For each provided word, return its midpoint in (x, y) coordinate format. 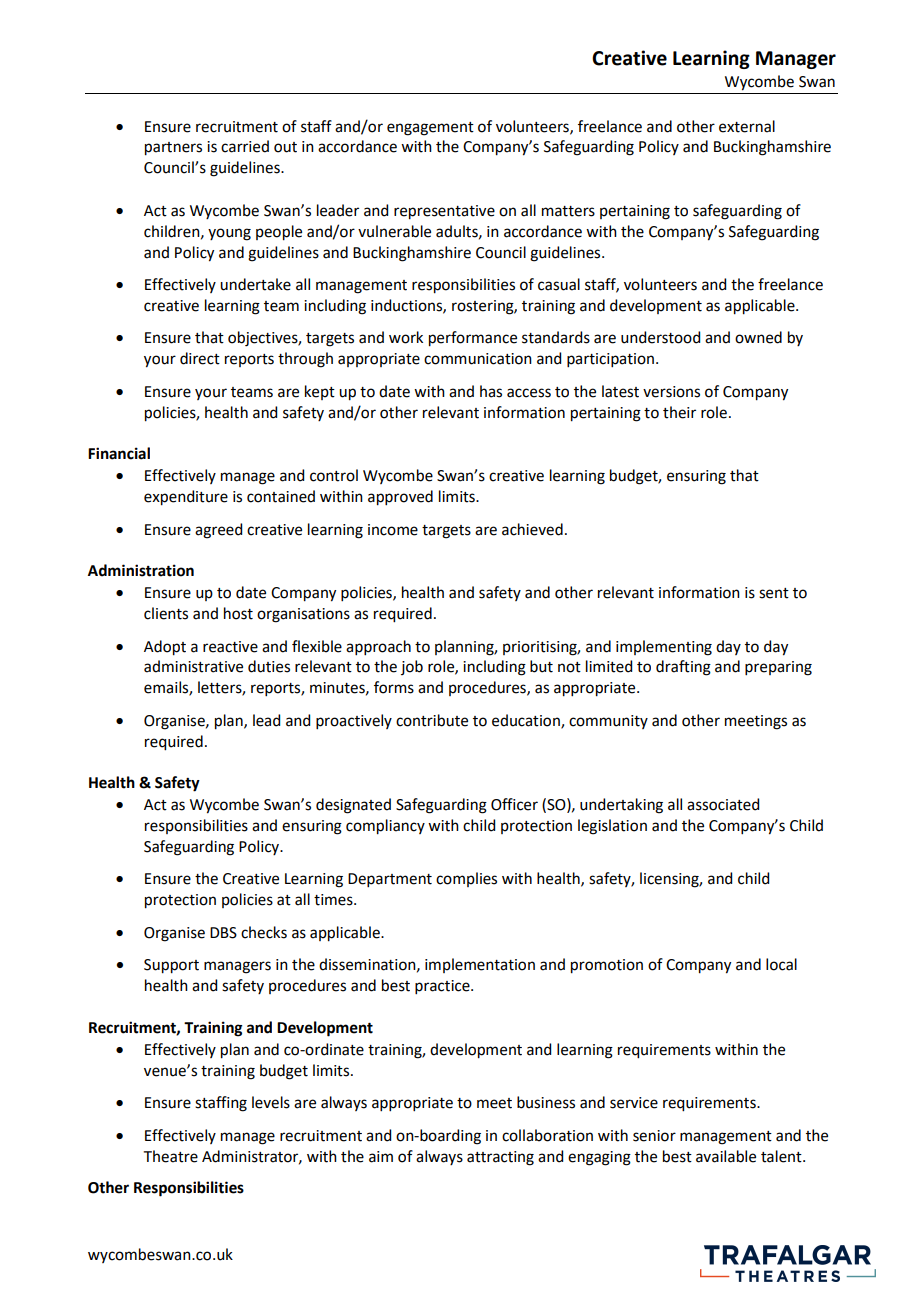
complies (466, 879)
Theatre (171, 1156)
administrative (193, 666)
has (491, 391)
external (747, 126)
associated (723, 804)
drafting (683, 668)
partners (173, 149)
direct (200, 358)
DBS (223, 933)
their (679, 412)
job (412, 667)
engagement (430, 129)
